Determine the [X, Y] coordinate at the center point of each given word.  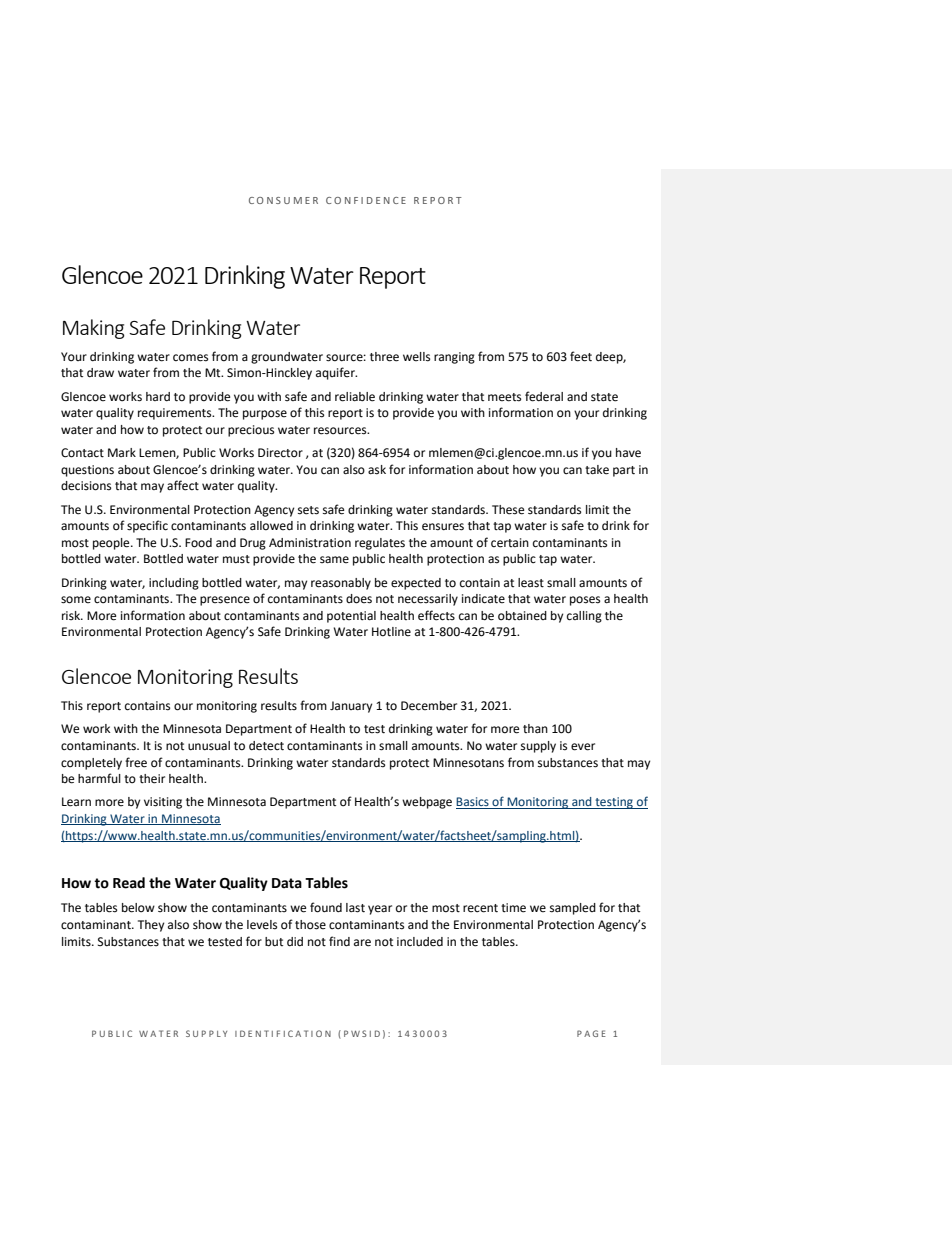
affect [183, 485]
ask [377, 470]
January [351, 707]
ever [583, 747]
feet [581, 356]
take [597, 470]
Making [94, 329]
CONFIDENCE [366, 200]
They [151, 926]
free [136, 762]
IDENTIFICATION [283, 1033]
